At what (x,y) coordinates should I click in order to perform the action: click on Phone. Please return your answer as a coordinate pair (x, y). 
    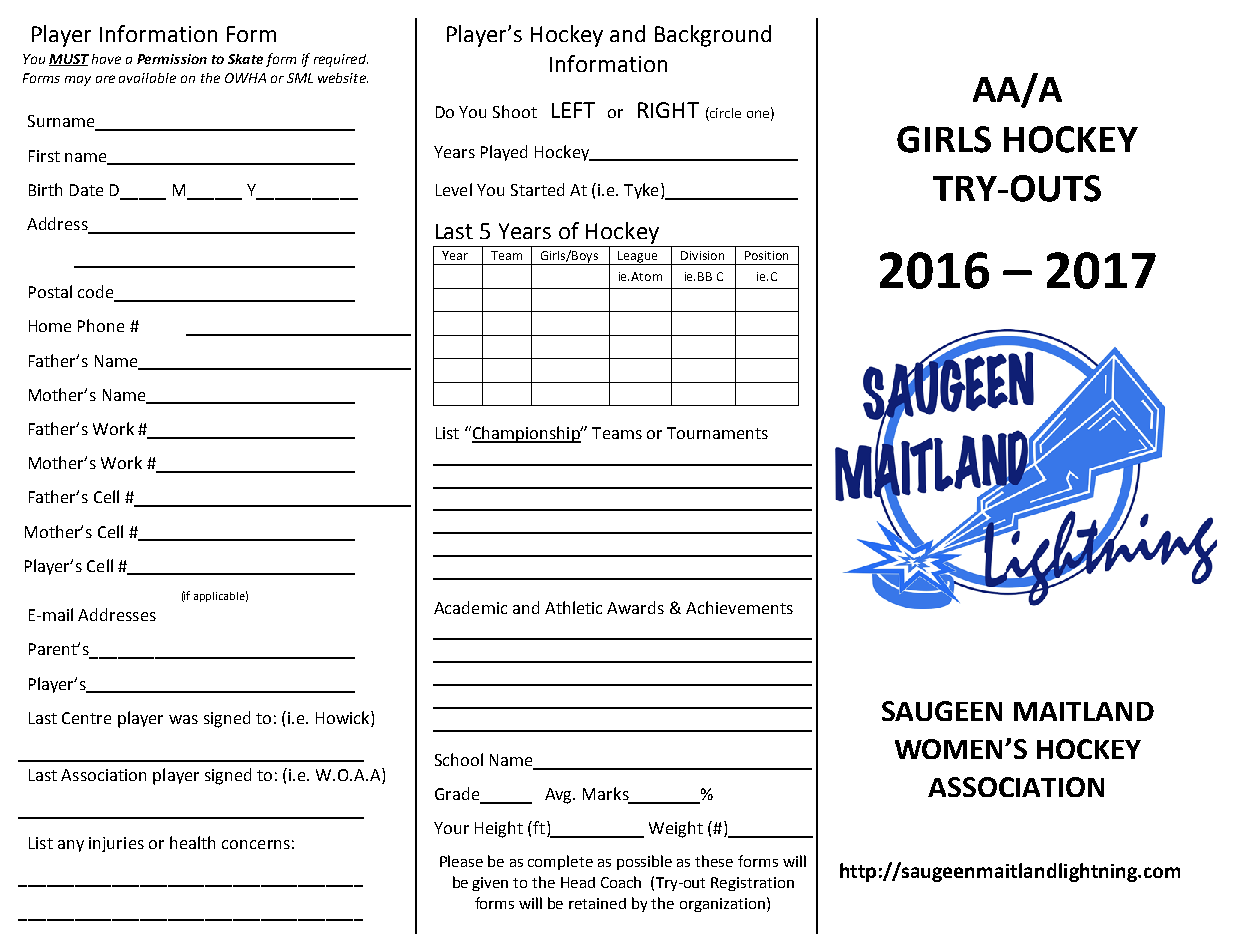
    Looking at the image, I should click on (101, 325).
